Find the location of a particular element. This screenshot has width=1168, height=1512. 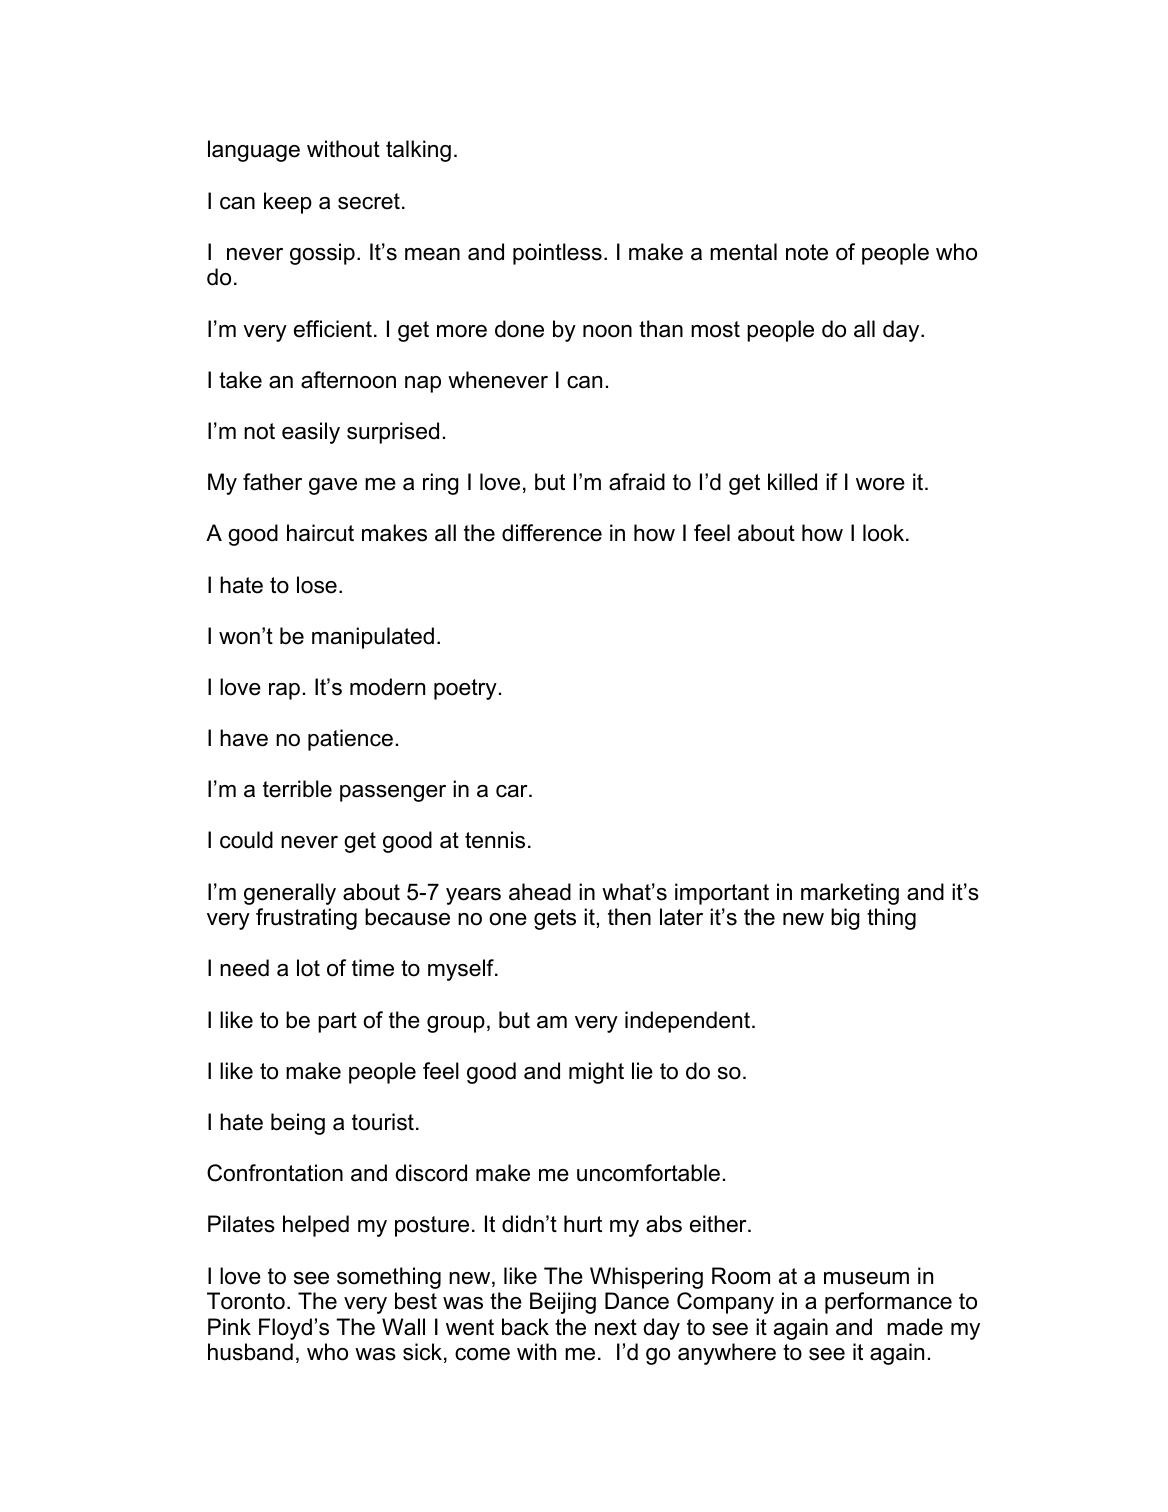

Beijing is located at coordinates (563, 1303).
